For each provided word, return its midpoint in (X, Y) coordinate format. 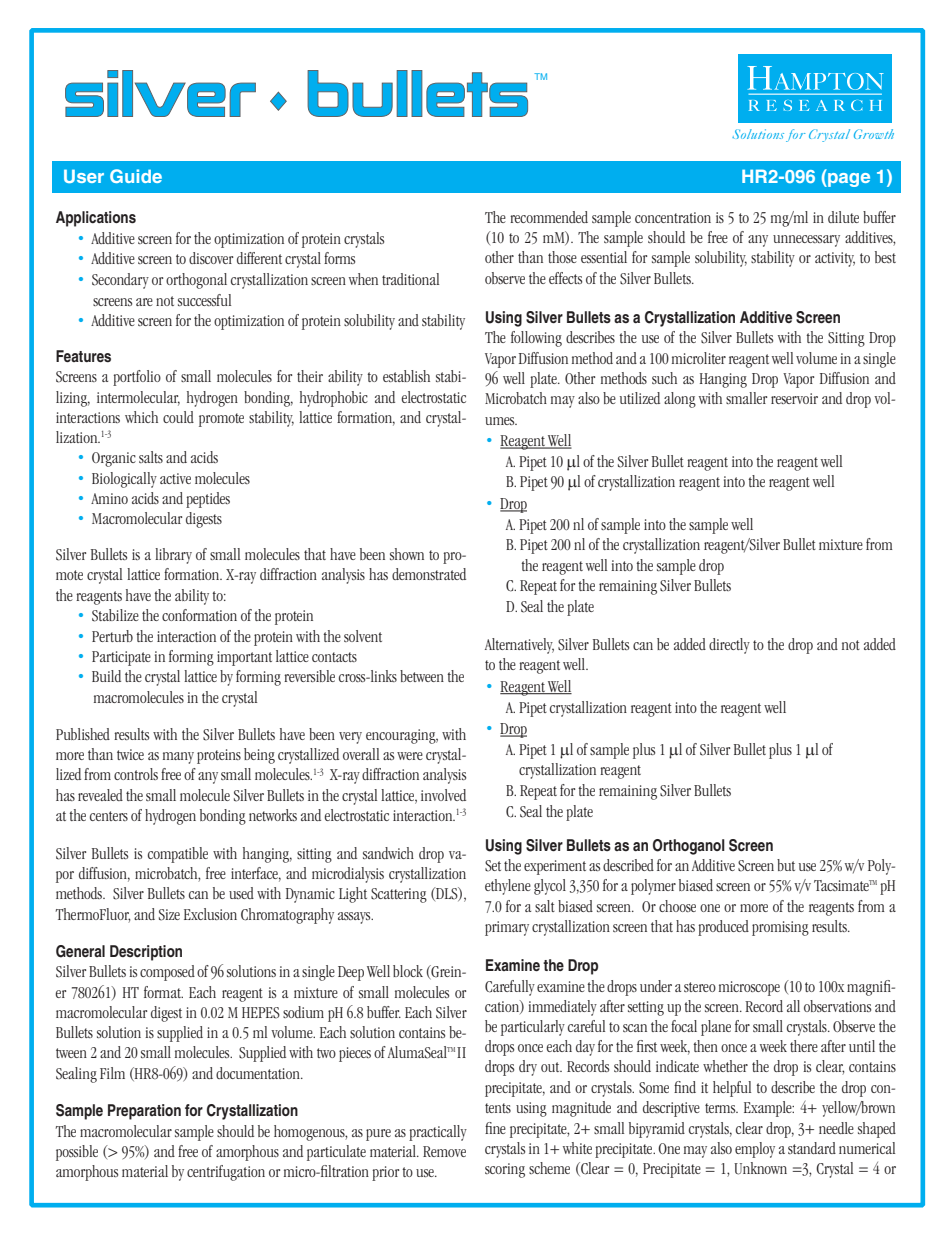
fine (495, 1128)
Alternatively (519, 646)
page (848, 180)
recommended (549, 217)
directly (729, 646)
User (84, 176)
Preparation (144, 1112)
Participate (121, 658)
